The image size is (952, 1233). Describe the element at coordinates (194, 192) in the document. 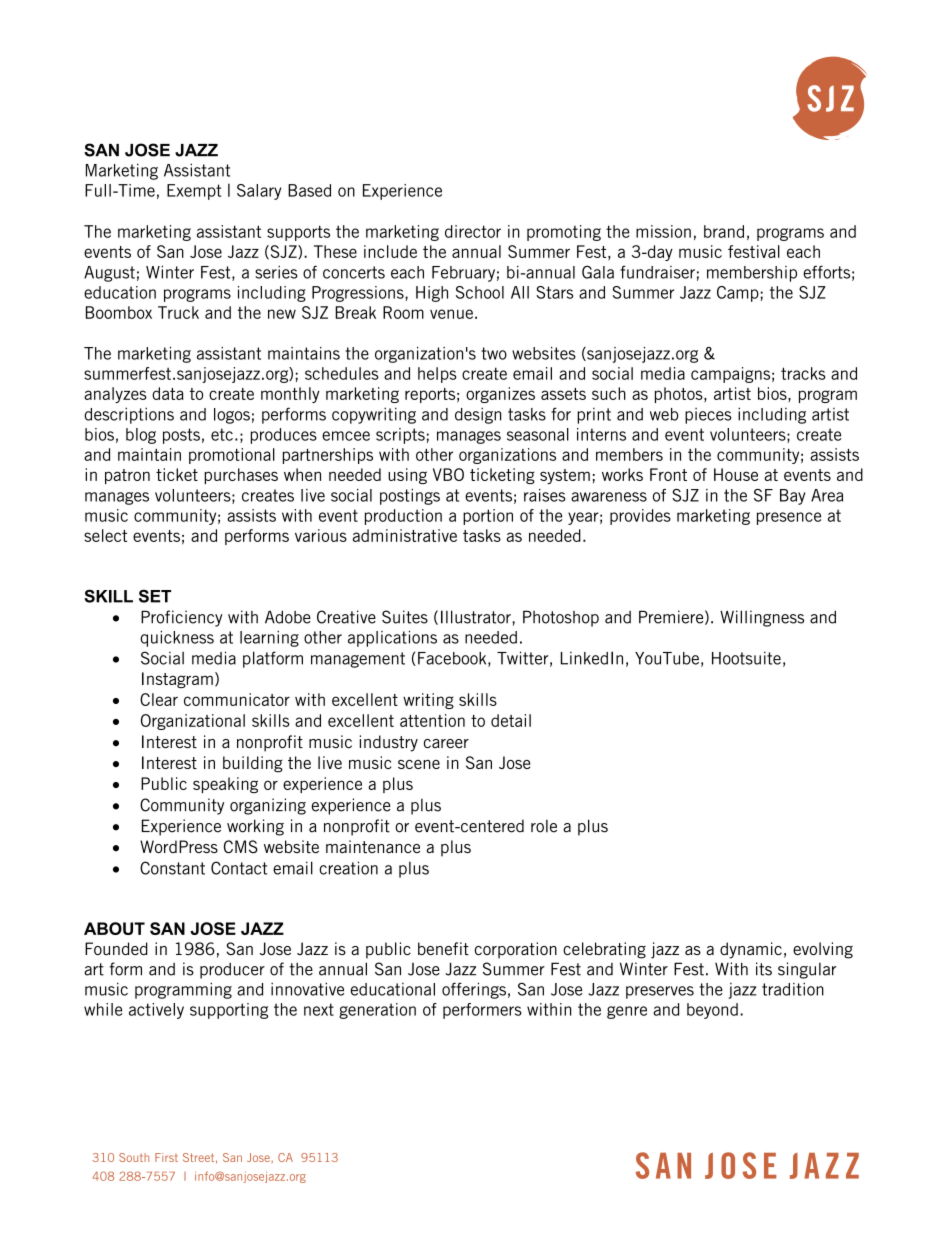

I see `Exempt` at that location.
